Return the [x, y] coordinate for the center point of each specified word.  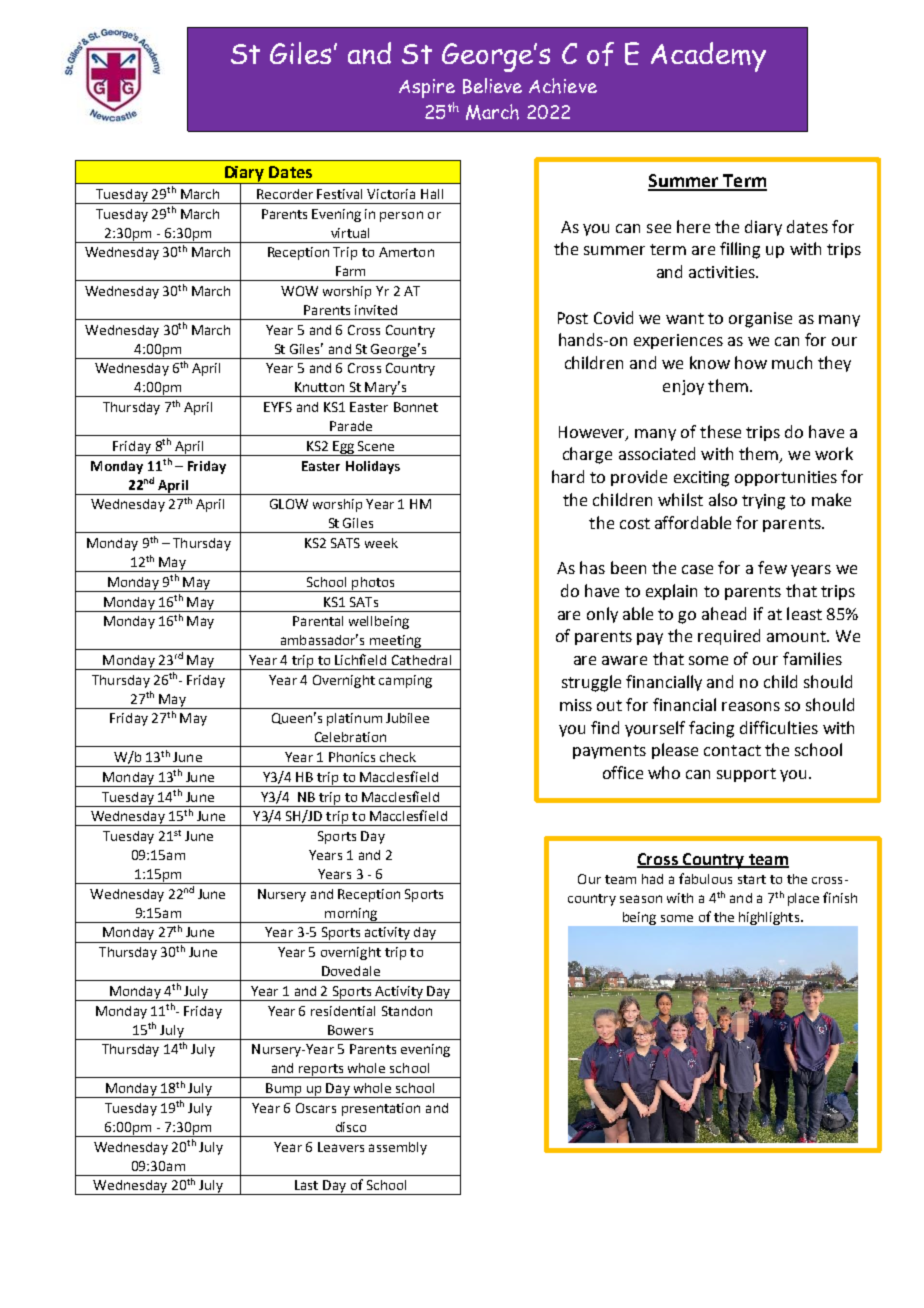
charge [587, 455]
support [746, 775]
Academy [708, 57]
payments [609, 752]
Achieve [563, 86]
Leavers [341, 1147]
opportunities [786, 478]
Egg [344, 448]
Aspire [427, 88]
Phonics [352, 757]
